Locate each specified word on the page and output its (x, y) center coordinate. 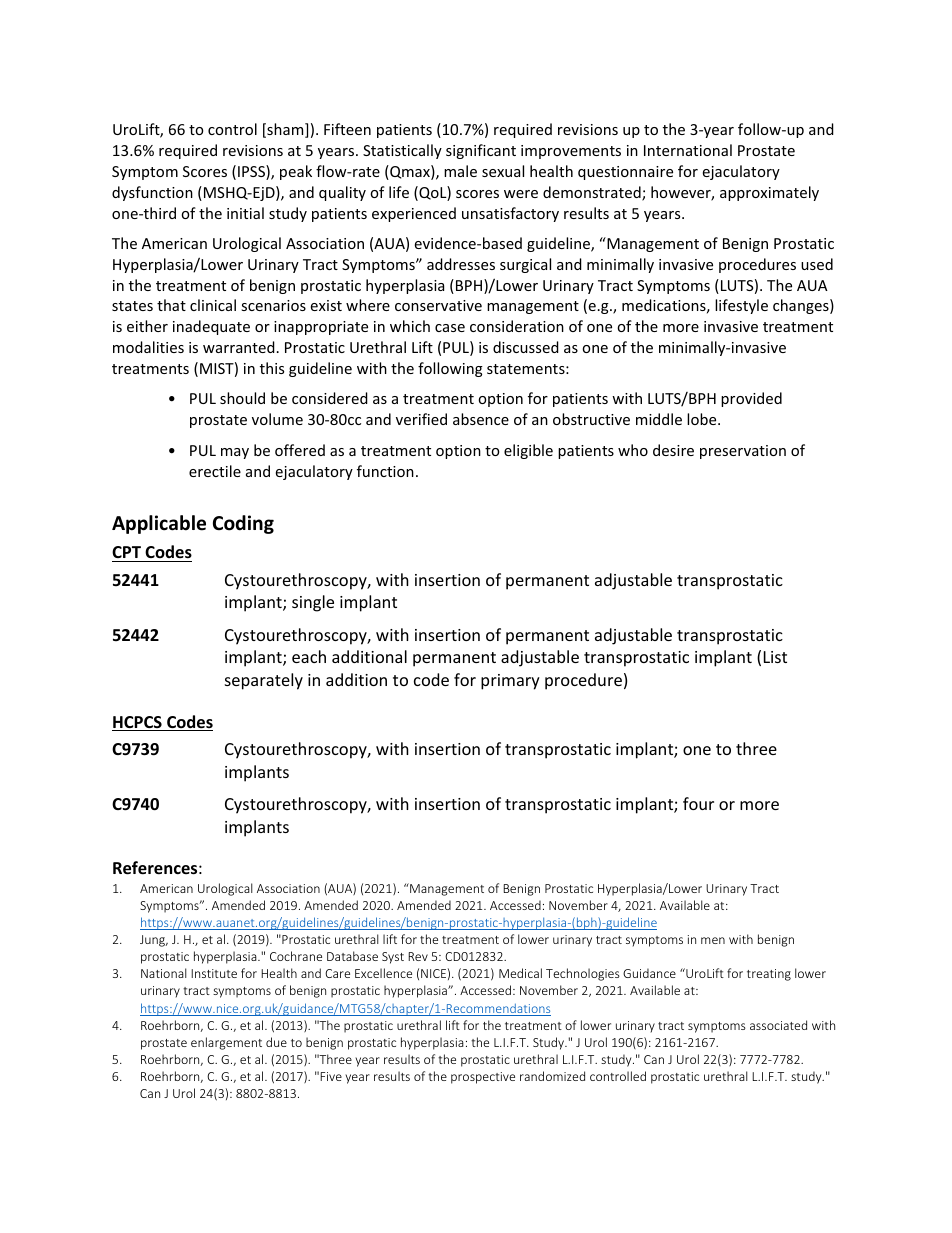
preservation (743, 452)
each (309, 656)
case (450, 328)
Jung (154, 941)
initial (245, 213)
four (698, 803)
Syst (393, 958)
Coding (243, 524)
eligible (528, 451)
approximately (769, 193)
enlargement (226, 1043)
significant (481, 151)
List (775, 657)
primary (510, 682)
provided (751, 399)
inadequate (211, 327)
